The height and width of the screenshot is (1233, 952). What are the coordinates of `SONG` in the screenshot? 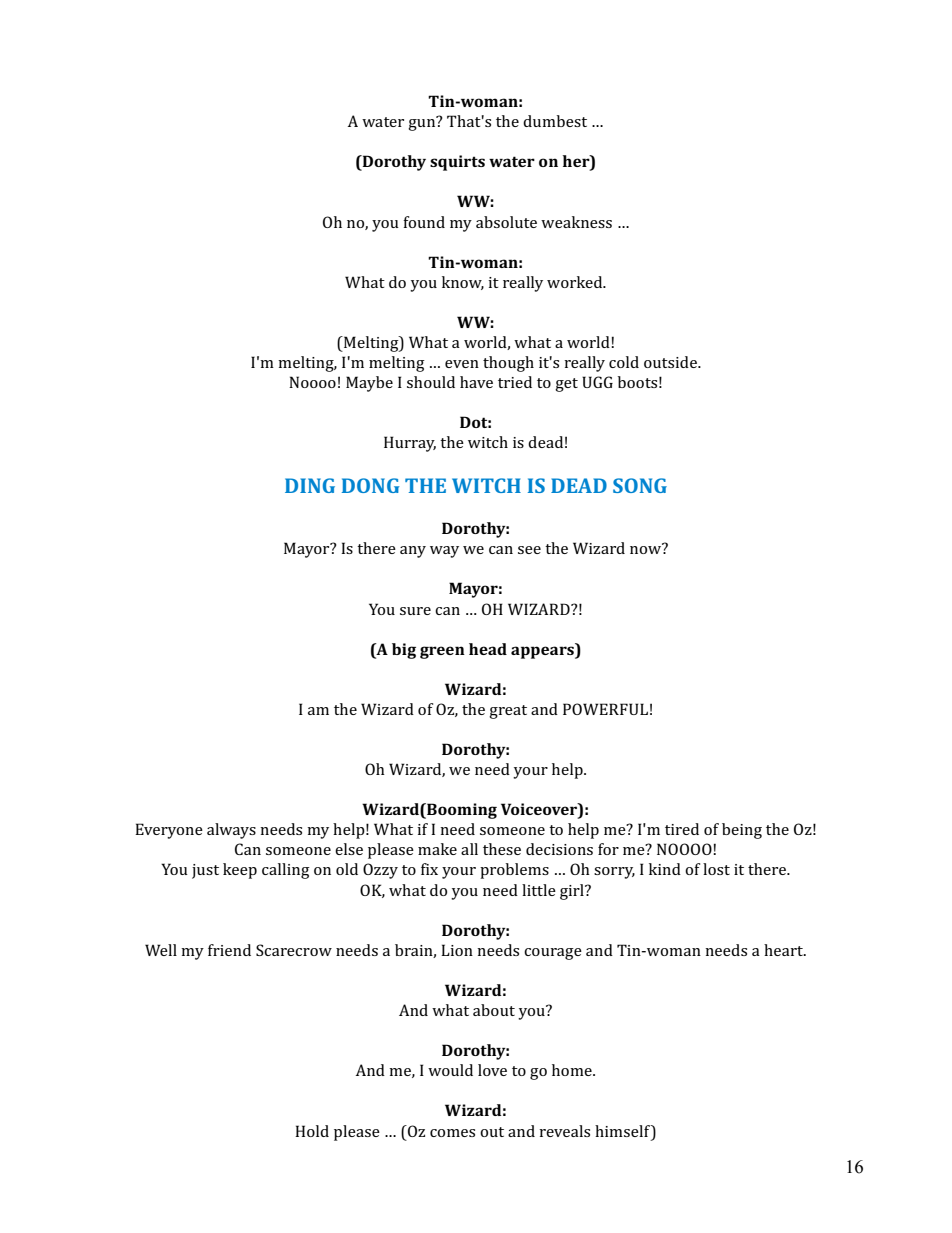 It's located at (640, 485).
